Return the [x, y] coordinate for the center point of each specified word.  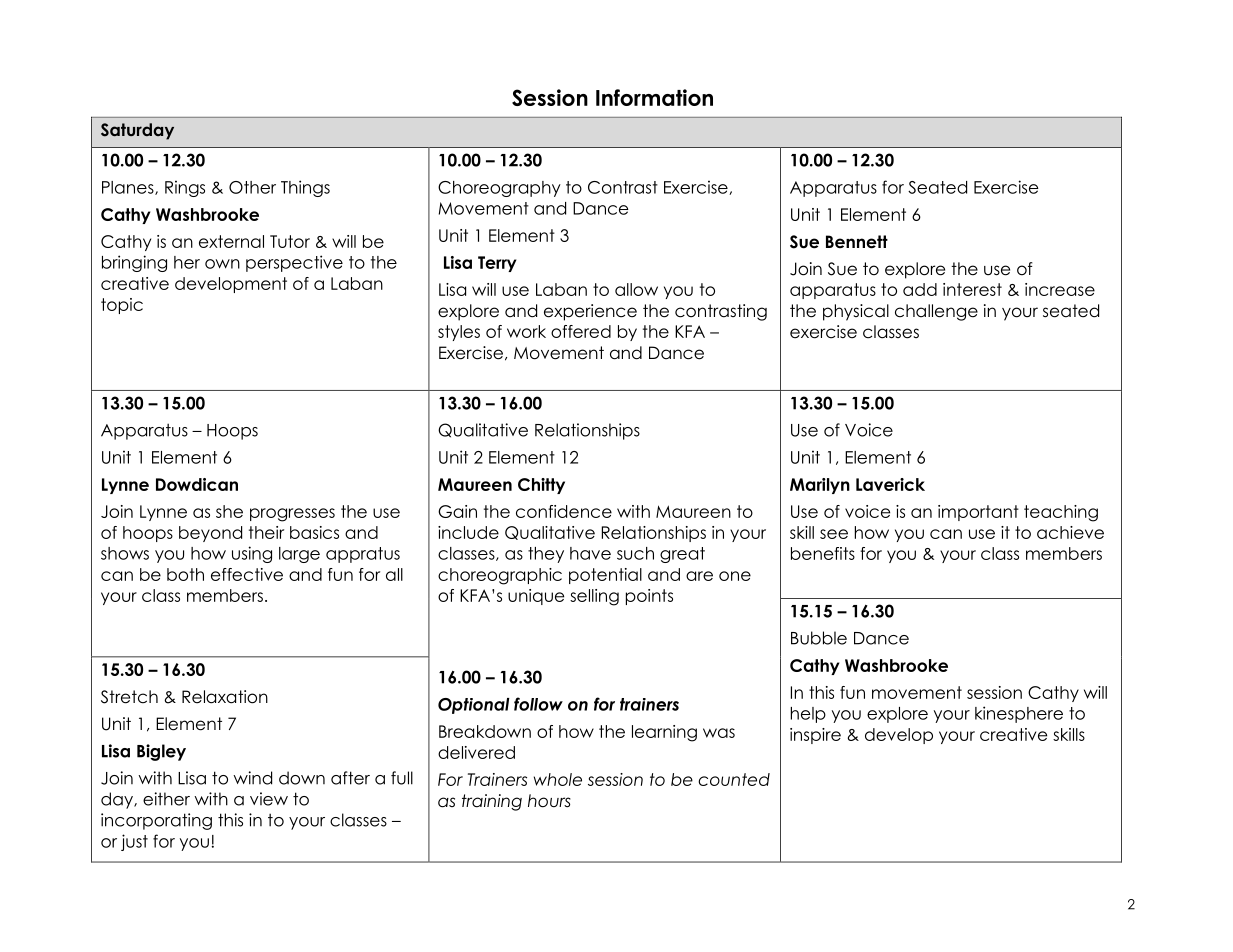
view [269, 799]
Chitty [541, 486]
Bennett [857, 242]
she [229, 511]
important [978, 513]
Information [654, 97]
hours [549, 801]
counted [734, 779]
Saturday [137, 131]
